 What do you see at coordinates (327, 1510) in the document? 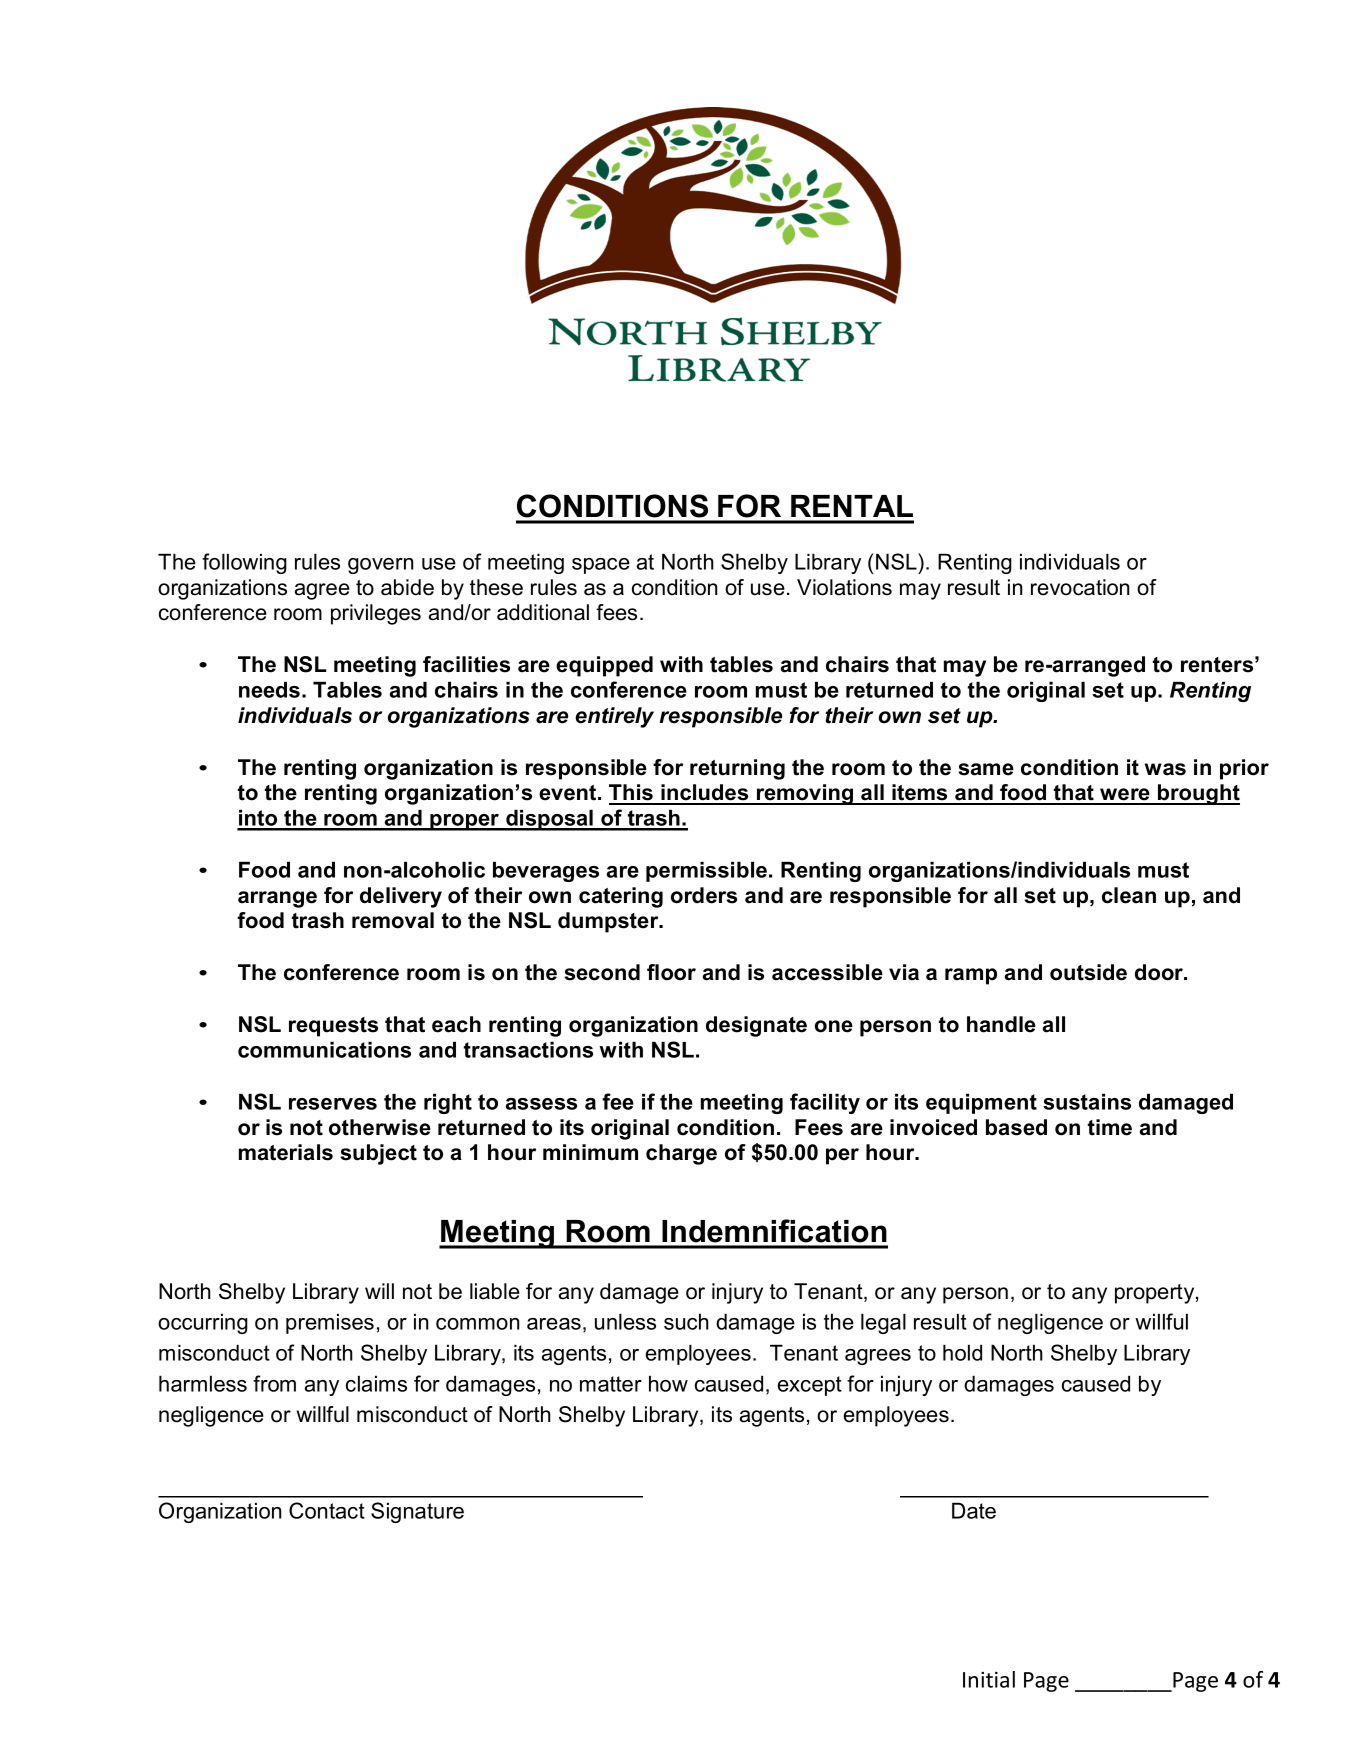
I see `Contact` at bounding box center [327, 1510].
